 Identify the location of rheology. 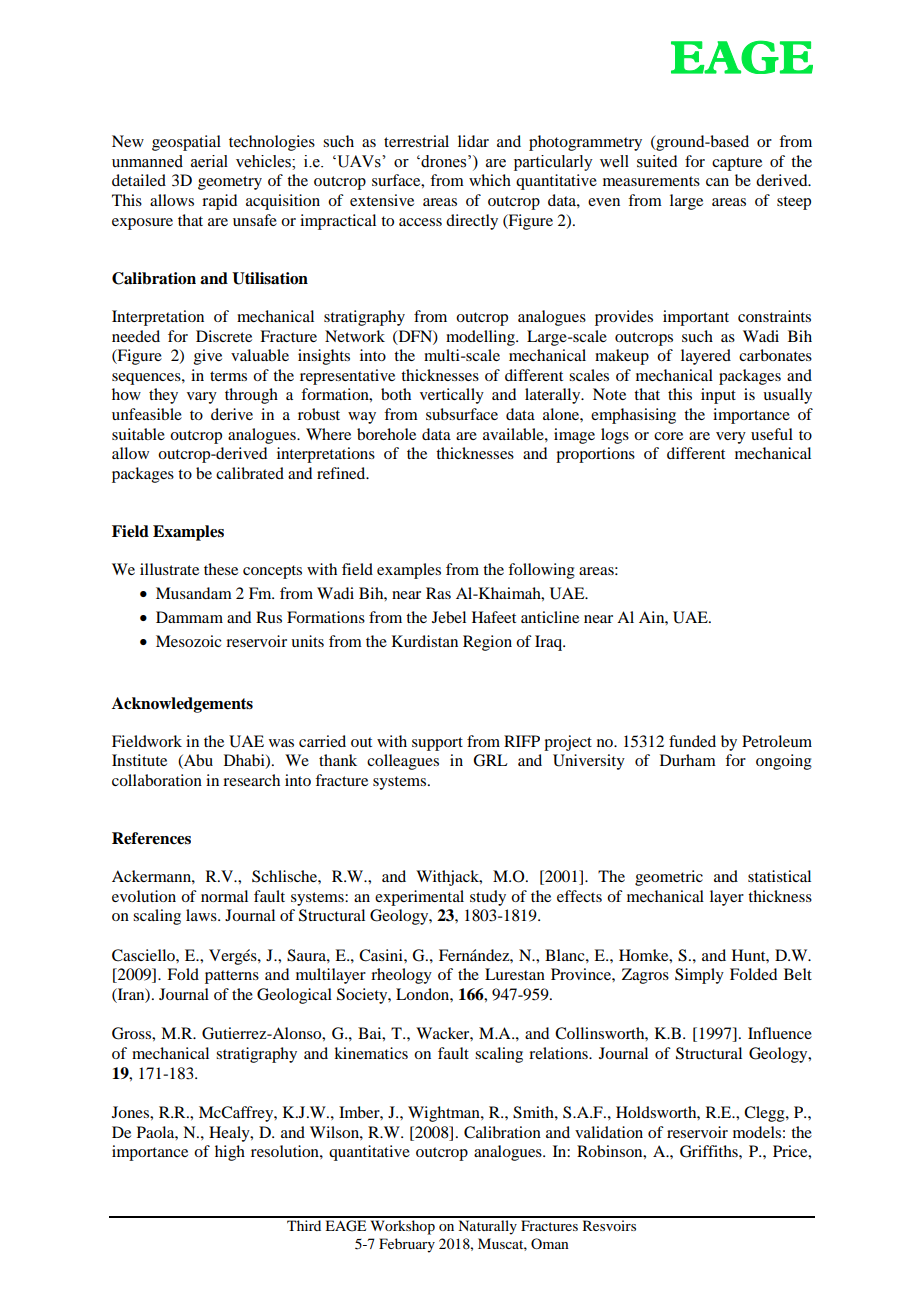
(401, 976).
